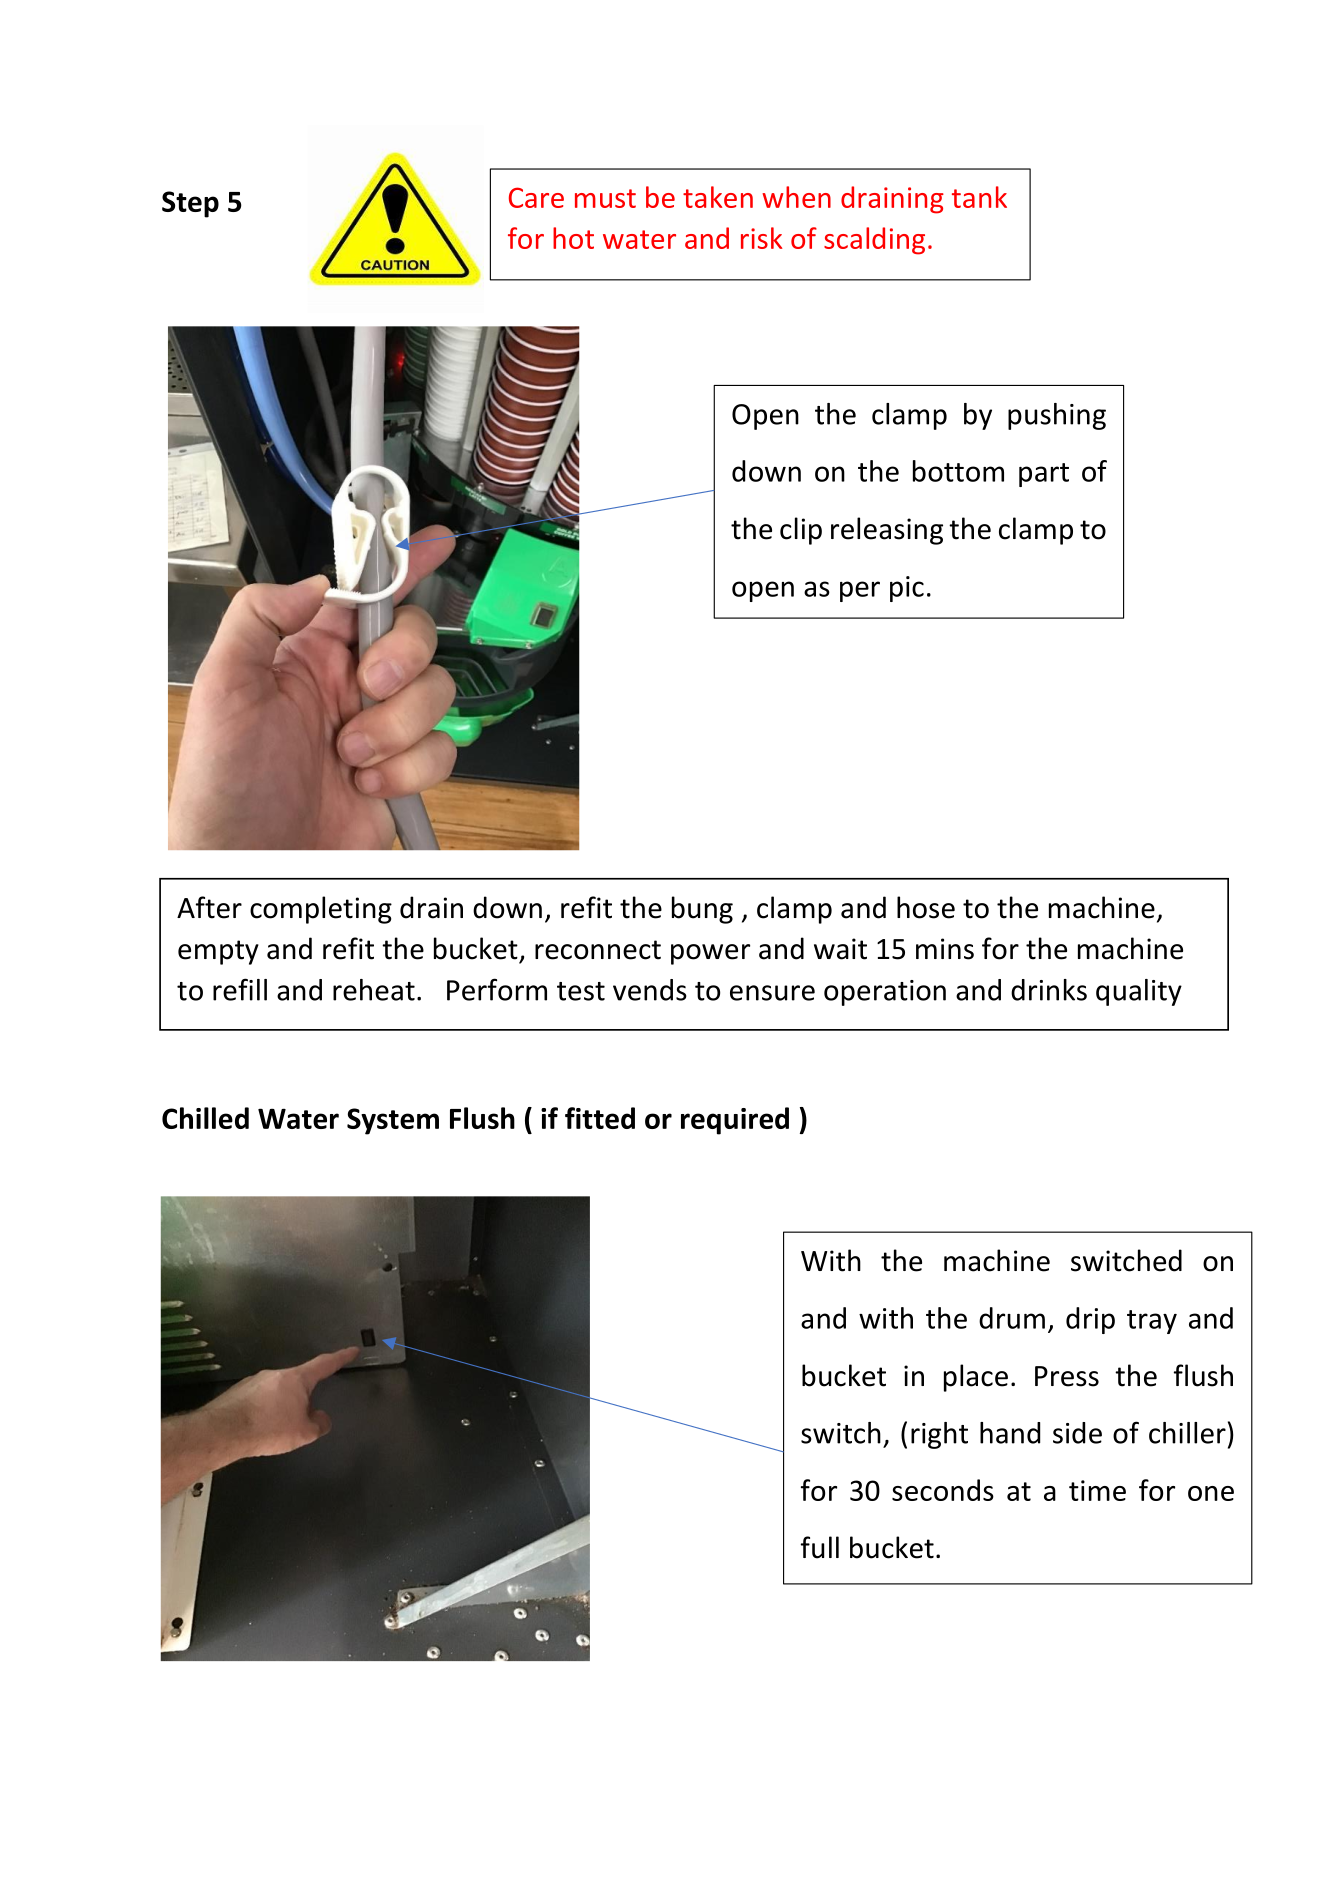 The image size is (1333, 1885). What do you see at coordinates (979, 197) in the image?
I see `tank` at bounding box center [979, 197].
